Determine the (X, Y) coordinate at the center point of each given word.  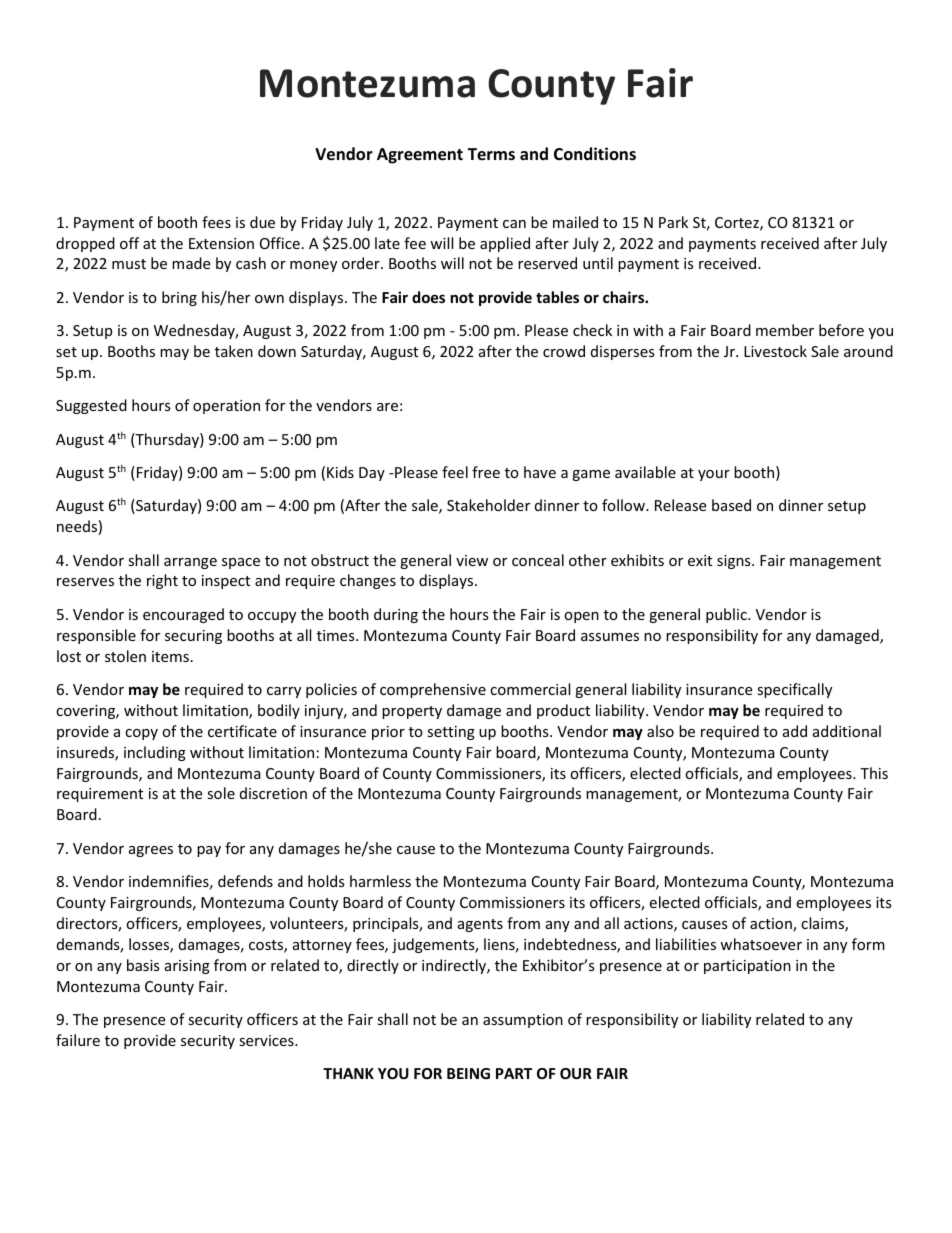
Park (673, 222)
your (714, 475)
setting (451, 733)
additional (847, 731)
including (155, 753)
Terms (491, 154)
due (262, 222)
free (486, 472)
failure (78, 1040)
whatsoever (761, 944)
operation (226, 407)
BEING (468, 1073)
